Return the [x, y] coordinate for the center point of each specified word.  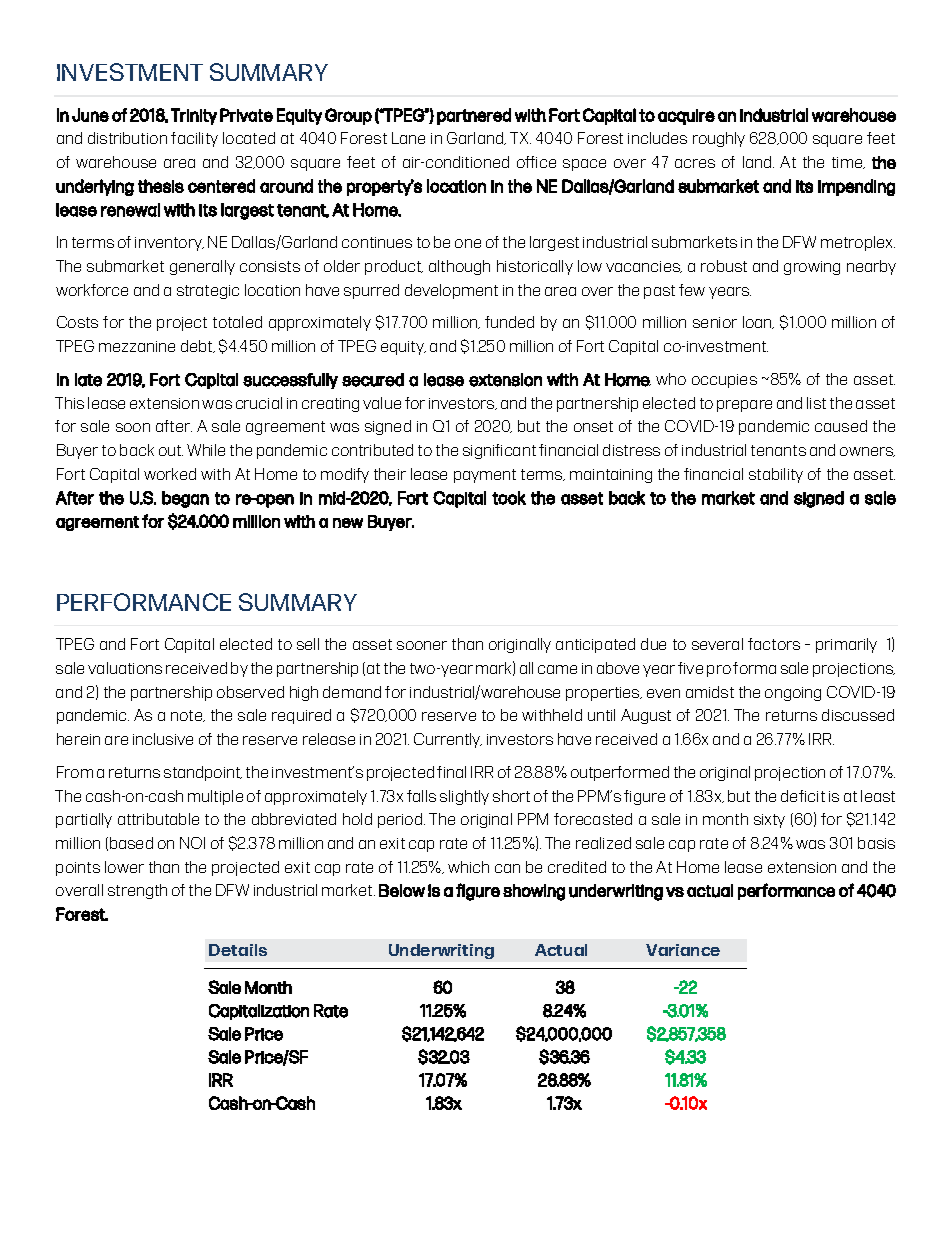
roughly [719, 139]
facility [194, 139]
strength [137, 891]
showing [534, 892]
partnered [474, 116]
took [509, 498]
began [185, 499]
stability [776, 475]
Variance [683, 950]
